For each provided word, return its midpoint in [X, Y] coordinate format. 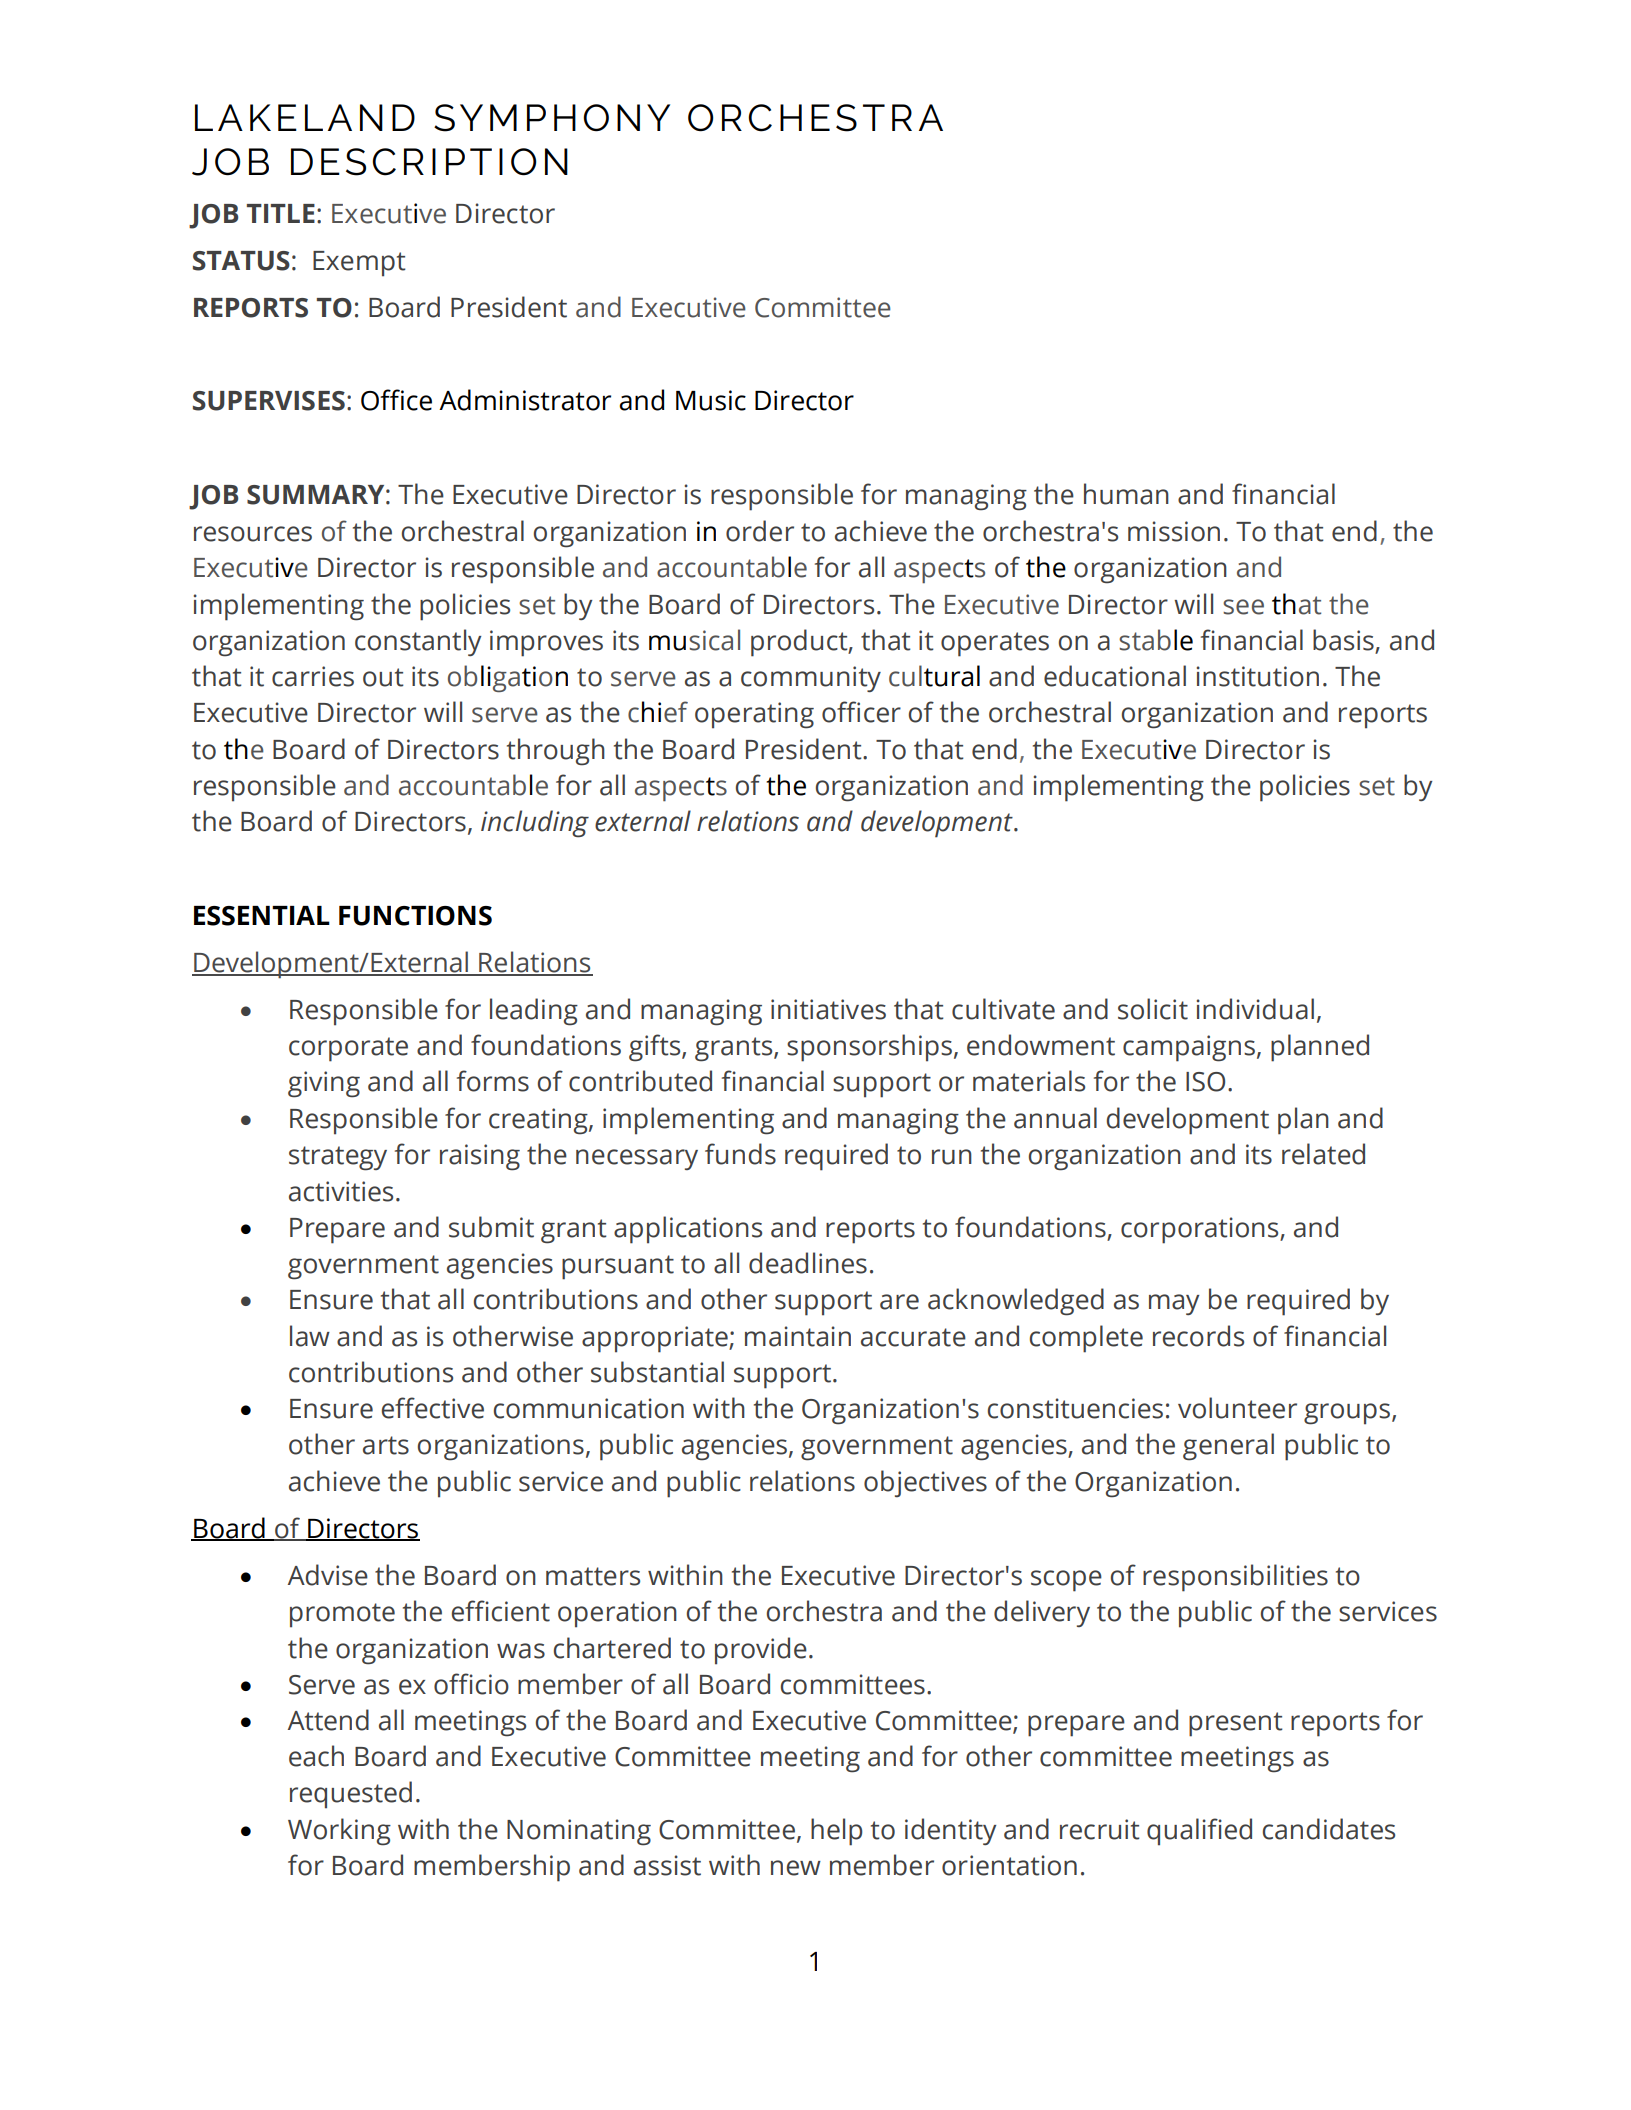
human [1126, 494]
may [1174, 1304]
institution [1258, 676]
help [836, 1832]
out [383, 677]
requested [351, 1795]
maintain [798, 1336]
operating [754, 715]
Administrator [525, 400]
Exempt [359, 264]
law [310, 1336]
